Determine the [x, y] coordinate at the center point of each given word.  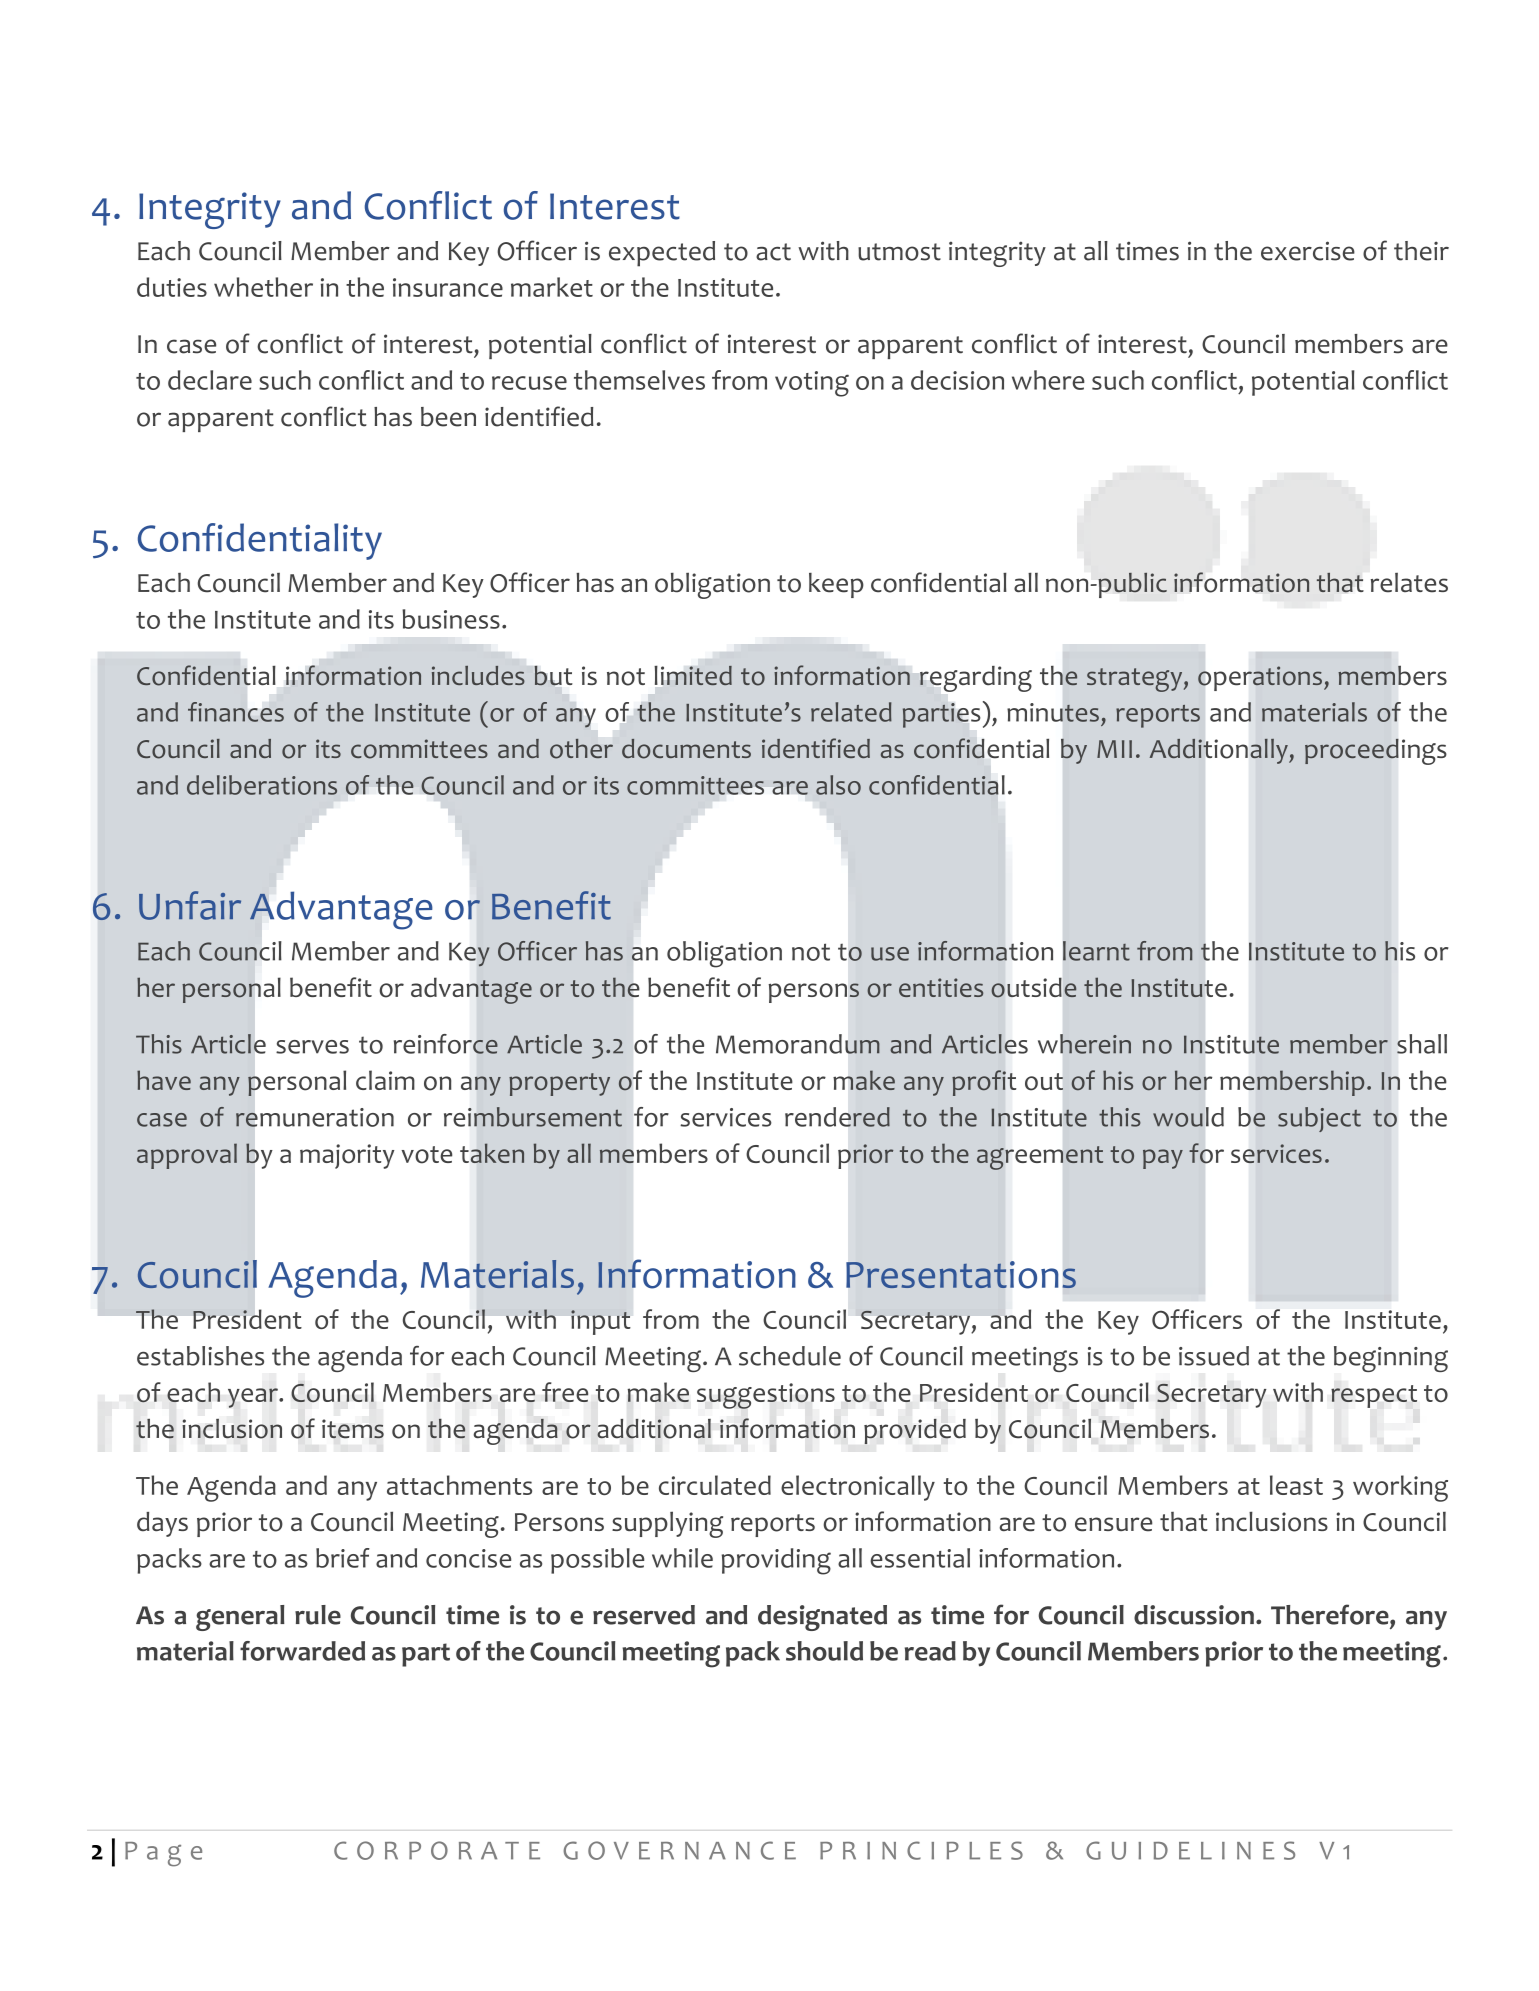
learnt [1096, 951]
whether [263, 287]
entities [941, 987]
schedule [790, 1356]
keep [836, 585]
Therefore [1331, 1614]
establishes [200, 1356]
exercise [1308, 251]
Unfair [190, 905]
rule [318, 1615]
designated [822, 1618]
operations [1260, 678]
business [451, 619]
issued [1214, 1356]
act [773, 252]
